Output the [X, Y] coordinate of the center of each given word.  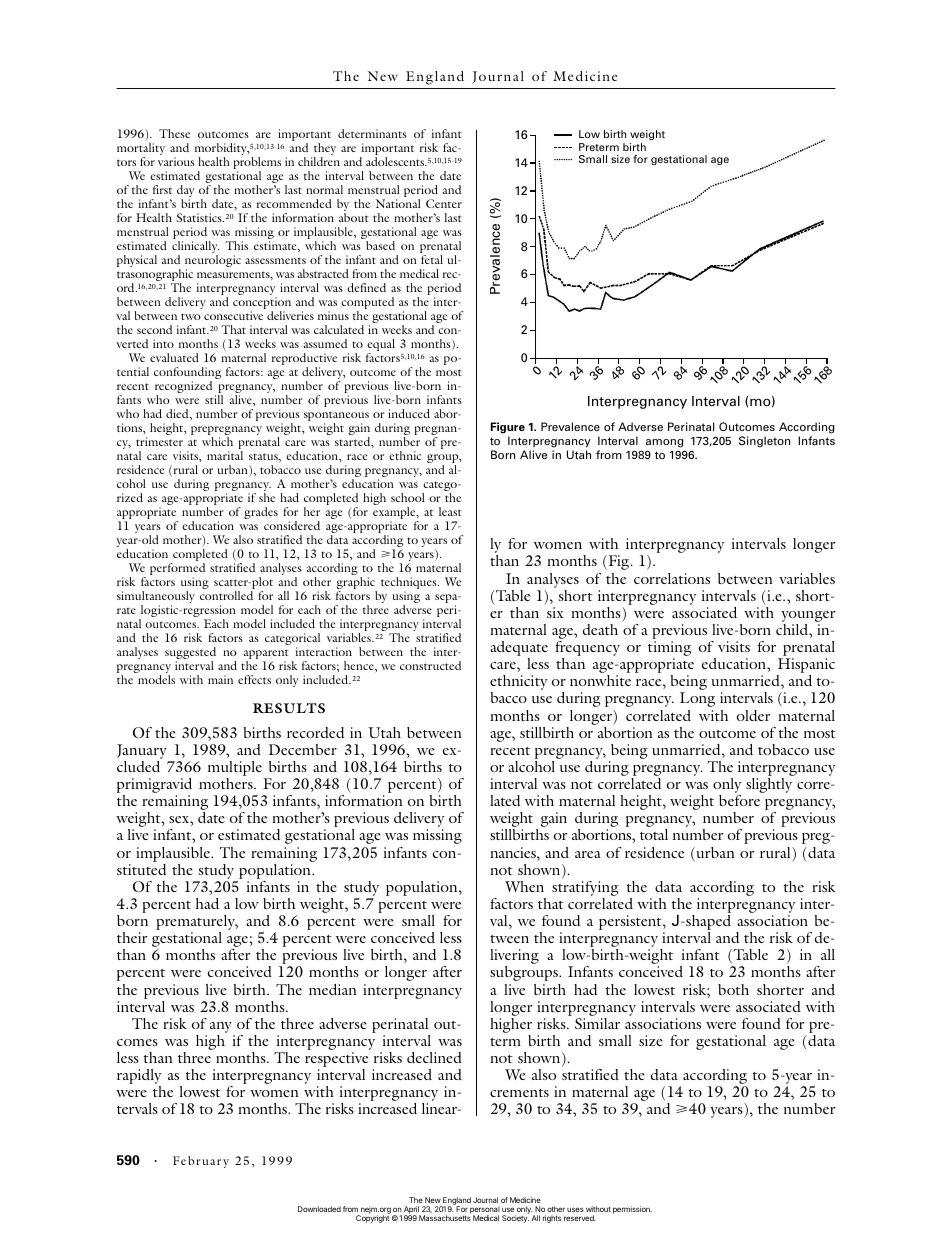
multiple [236, 770]
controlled [226, 595]
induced [409, 413]
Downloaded [319, 1209]
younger [808, 618]
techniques [410, 584]
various [176, 161]
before [739, 800]
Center [444, 203]
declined [434, 1057]
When [524, 886]
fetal [432, 259]
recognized [183, 388]
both [733, 989]
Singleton [764, 442]
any [222, 1029]
